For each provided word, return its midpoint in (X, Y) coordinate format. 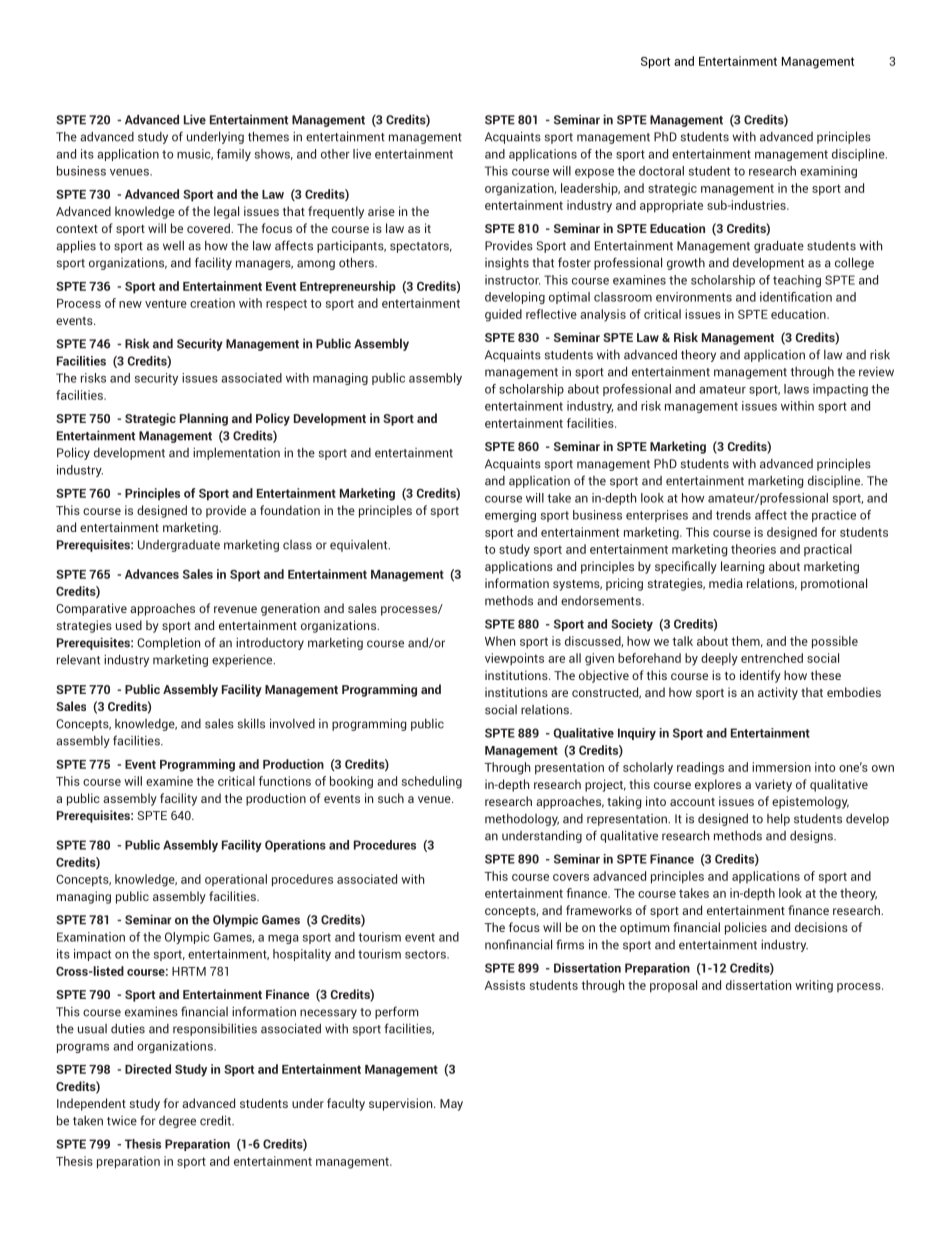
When (500, 641)
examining (828, 172)
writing (814, 986)
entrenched (772, 658)
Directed (148, 1069)
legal (226, 212)
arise (381, 211)
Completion (168, 643)
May (451, 1105)
